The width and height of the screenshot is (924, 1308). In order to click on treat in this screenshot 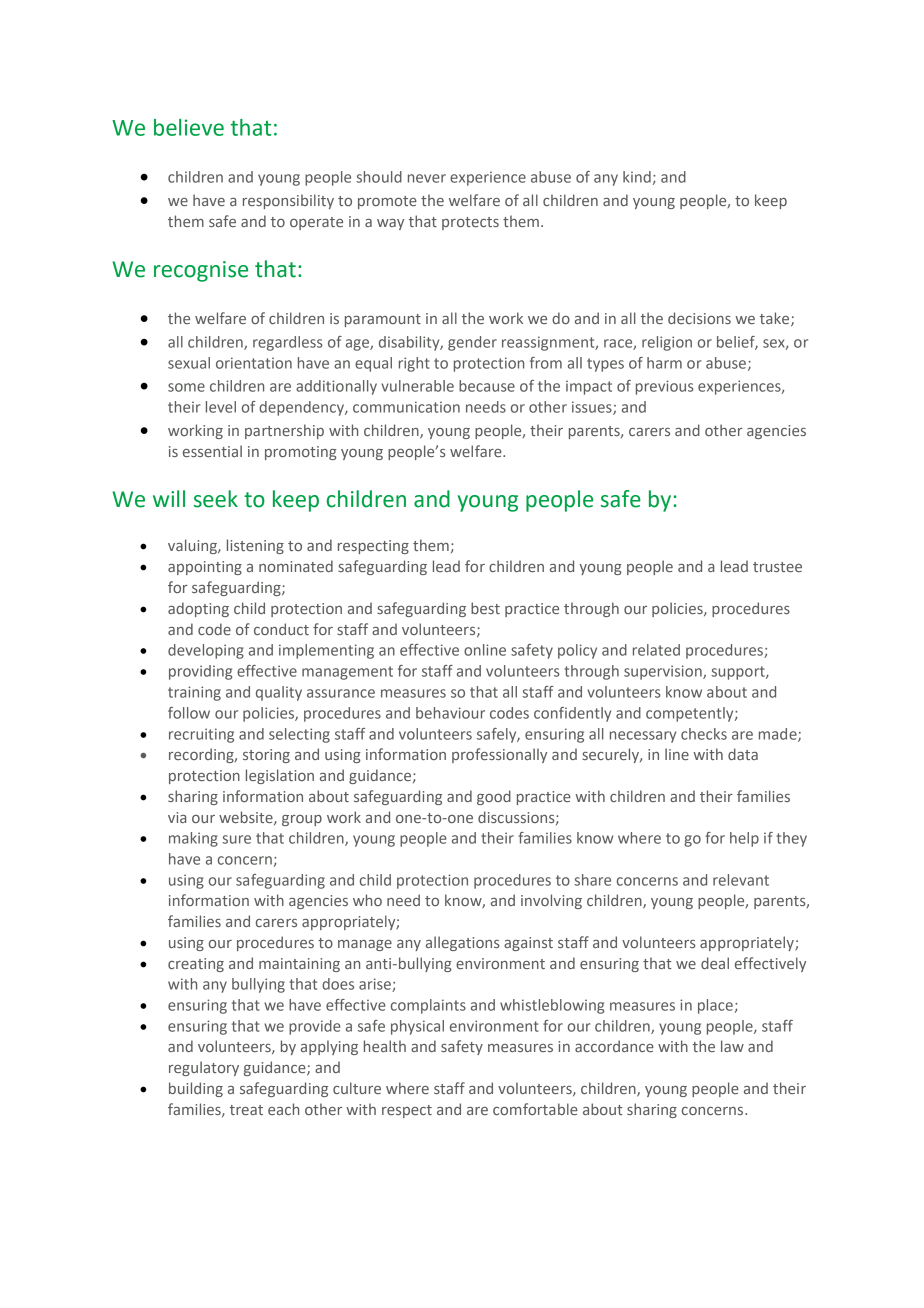, I will do `click(246, 1110)`.
